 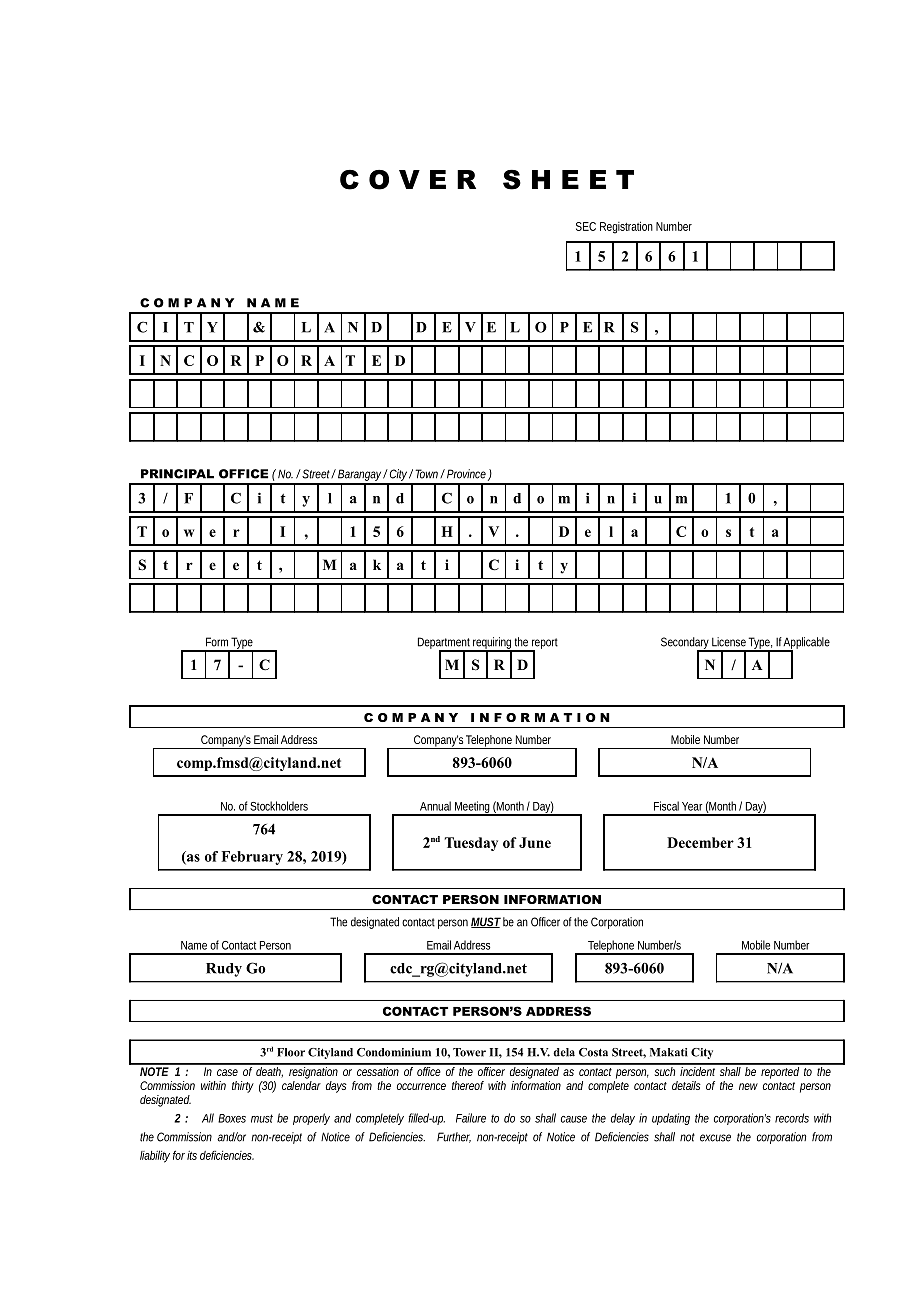 I want to click on Boxes, so click(x=232, y=1118).
